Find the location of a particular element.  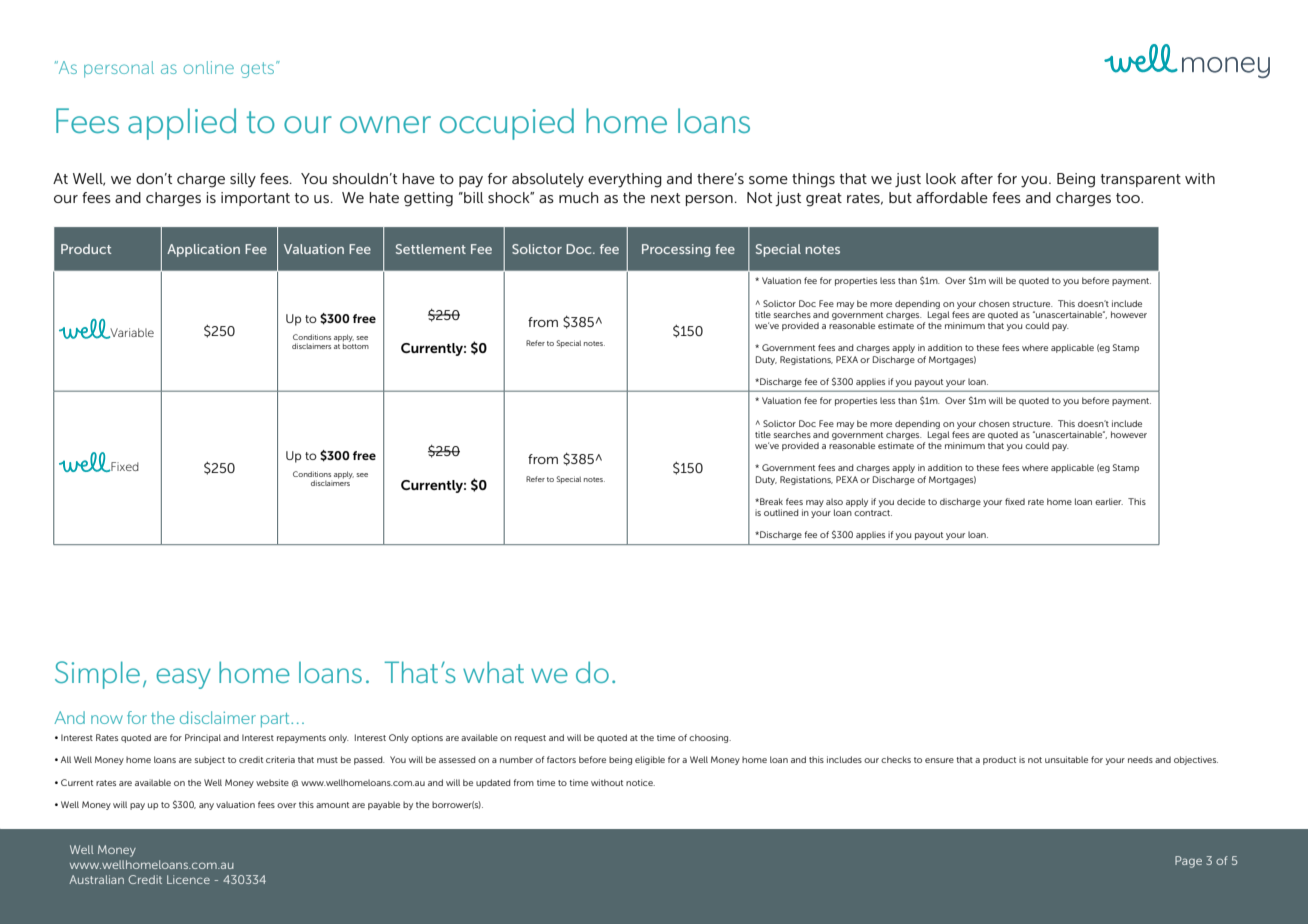

too is located at coordinates (1129, 198).
